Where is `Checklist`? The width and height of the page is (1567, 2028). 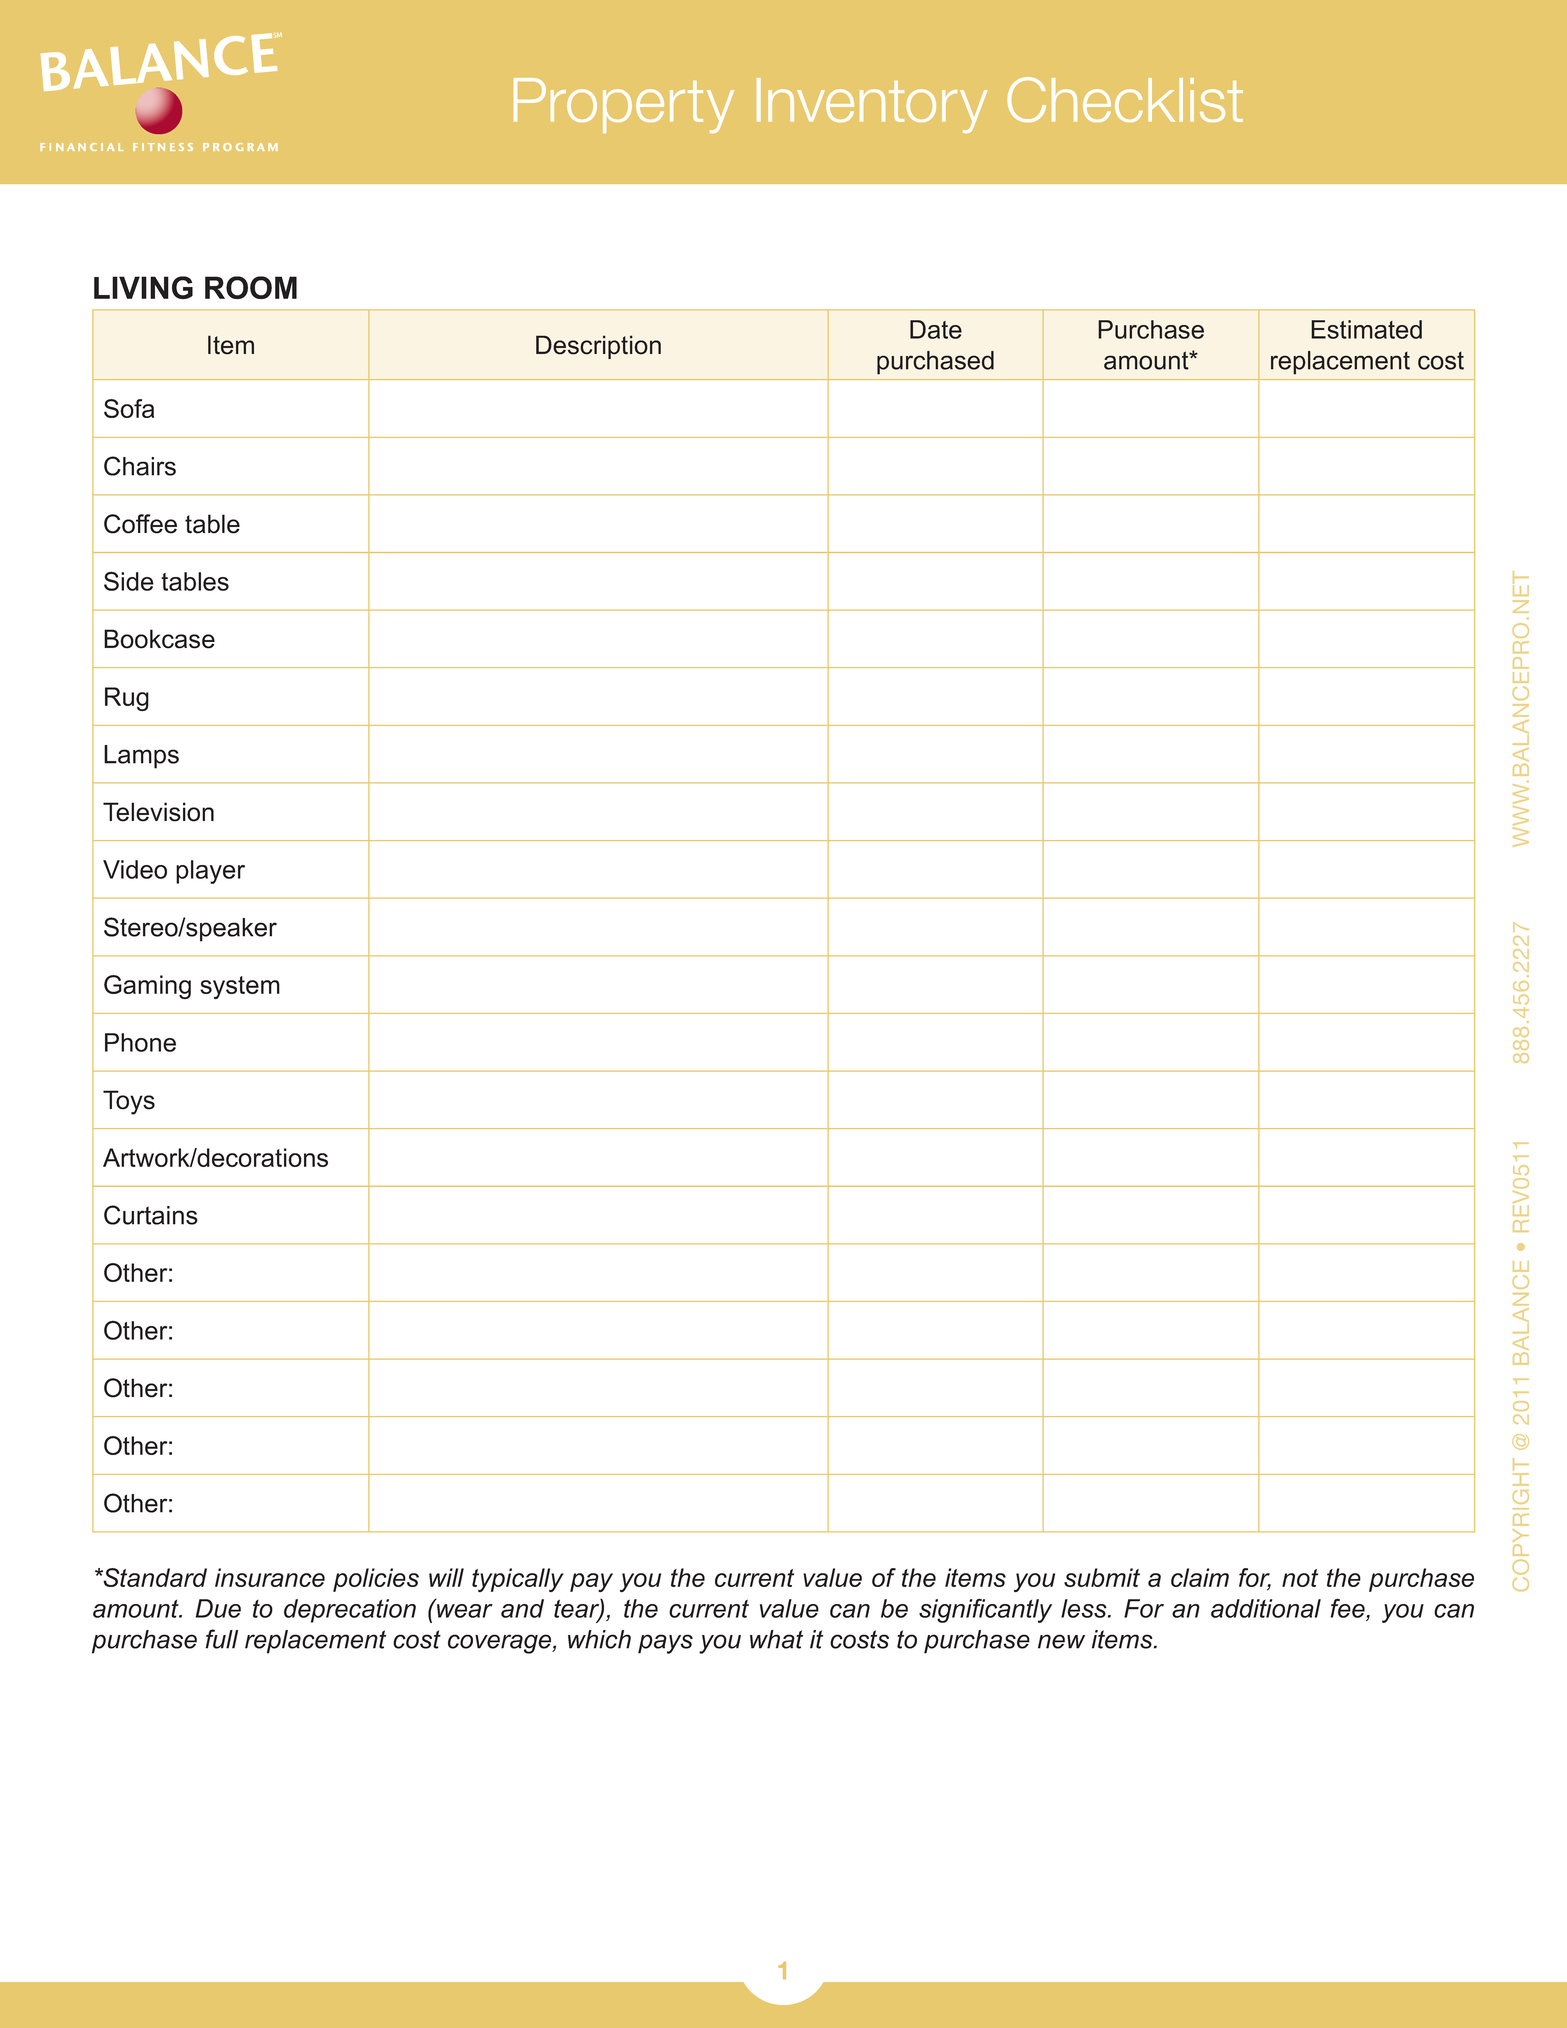 Checklist is located at coordinates (1125, 99).
